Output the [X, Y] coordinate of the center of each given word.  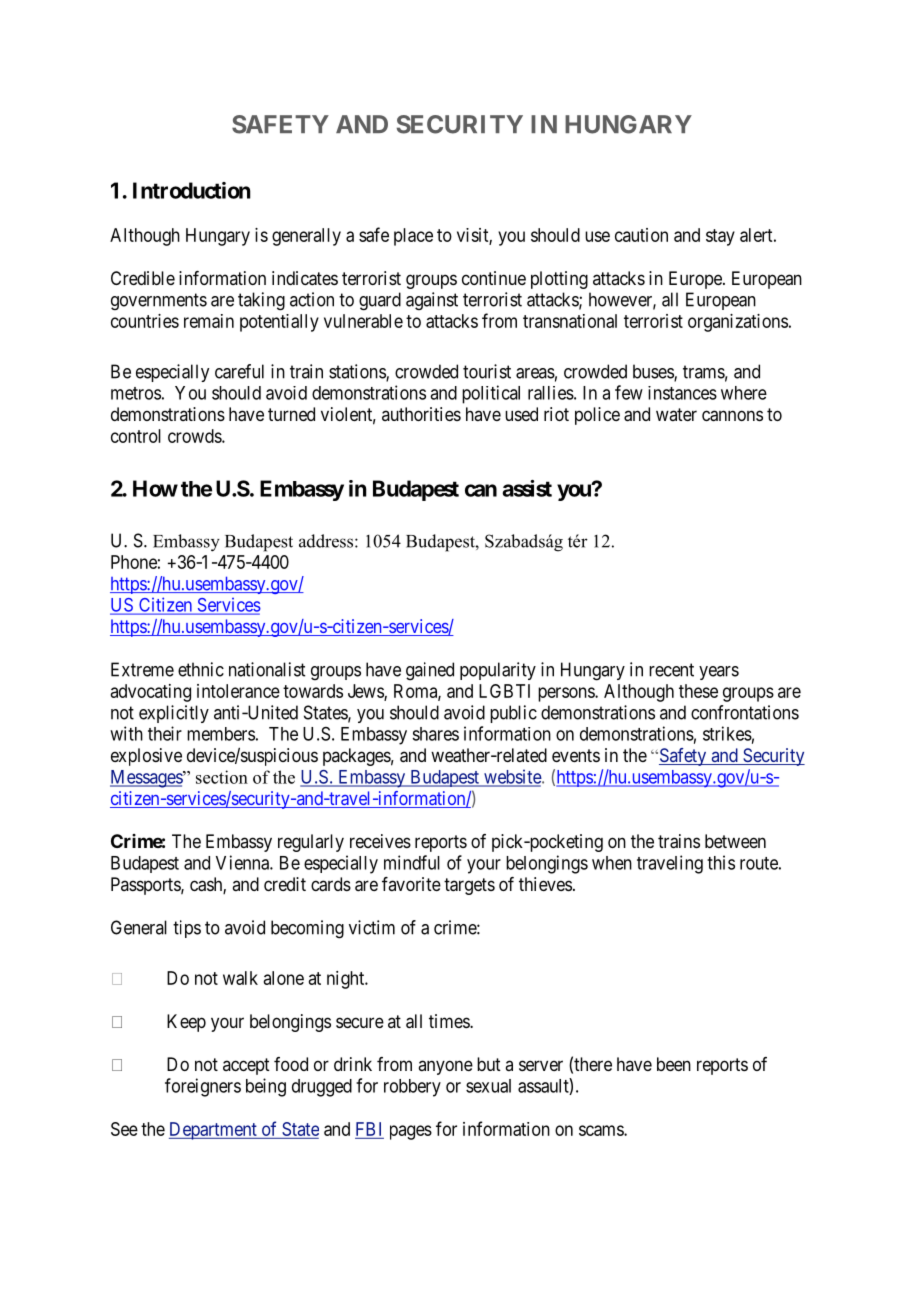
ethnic [201, 669]
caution [641, 235]
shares [435, 734]
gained [430, 671]
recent [671, 670]
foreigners [203, 1087]
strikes [727, 733]
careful [239, 371]
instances [682, 393]
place [413, 237]
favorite [411, 884]
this [721, 862]
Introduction [192, 190]
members [221, 734]
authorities [421, 414]
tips [187, 929]
